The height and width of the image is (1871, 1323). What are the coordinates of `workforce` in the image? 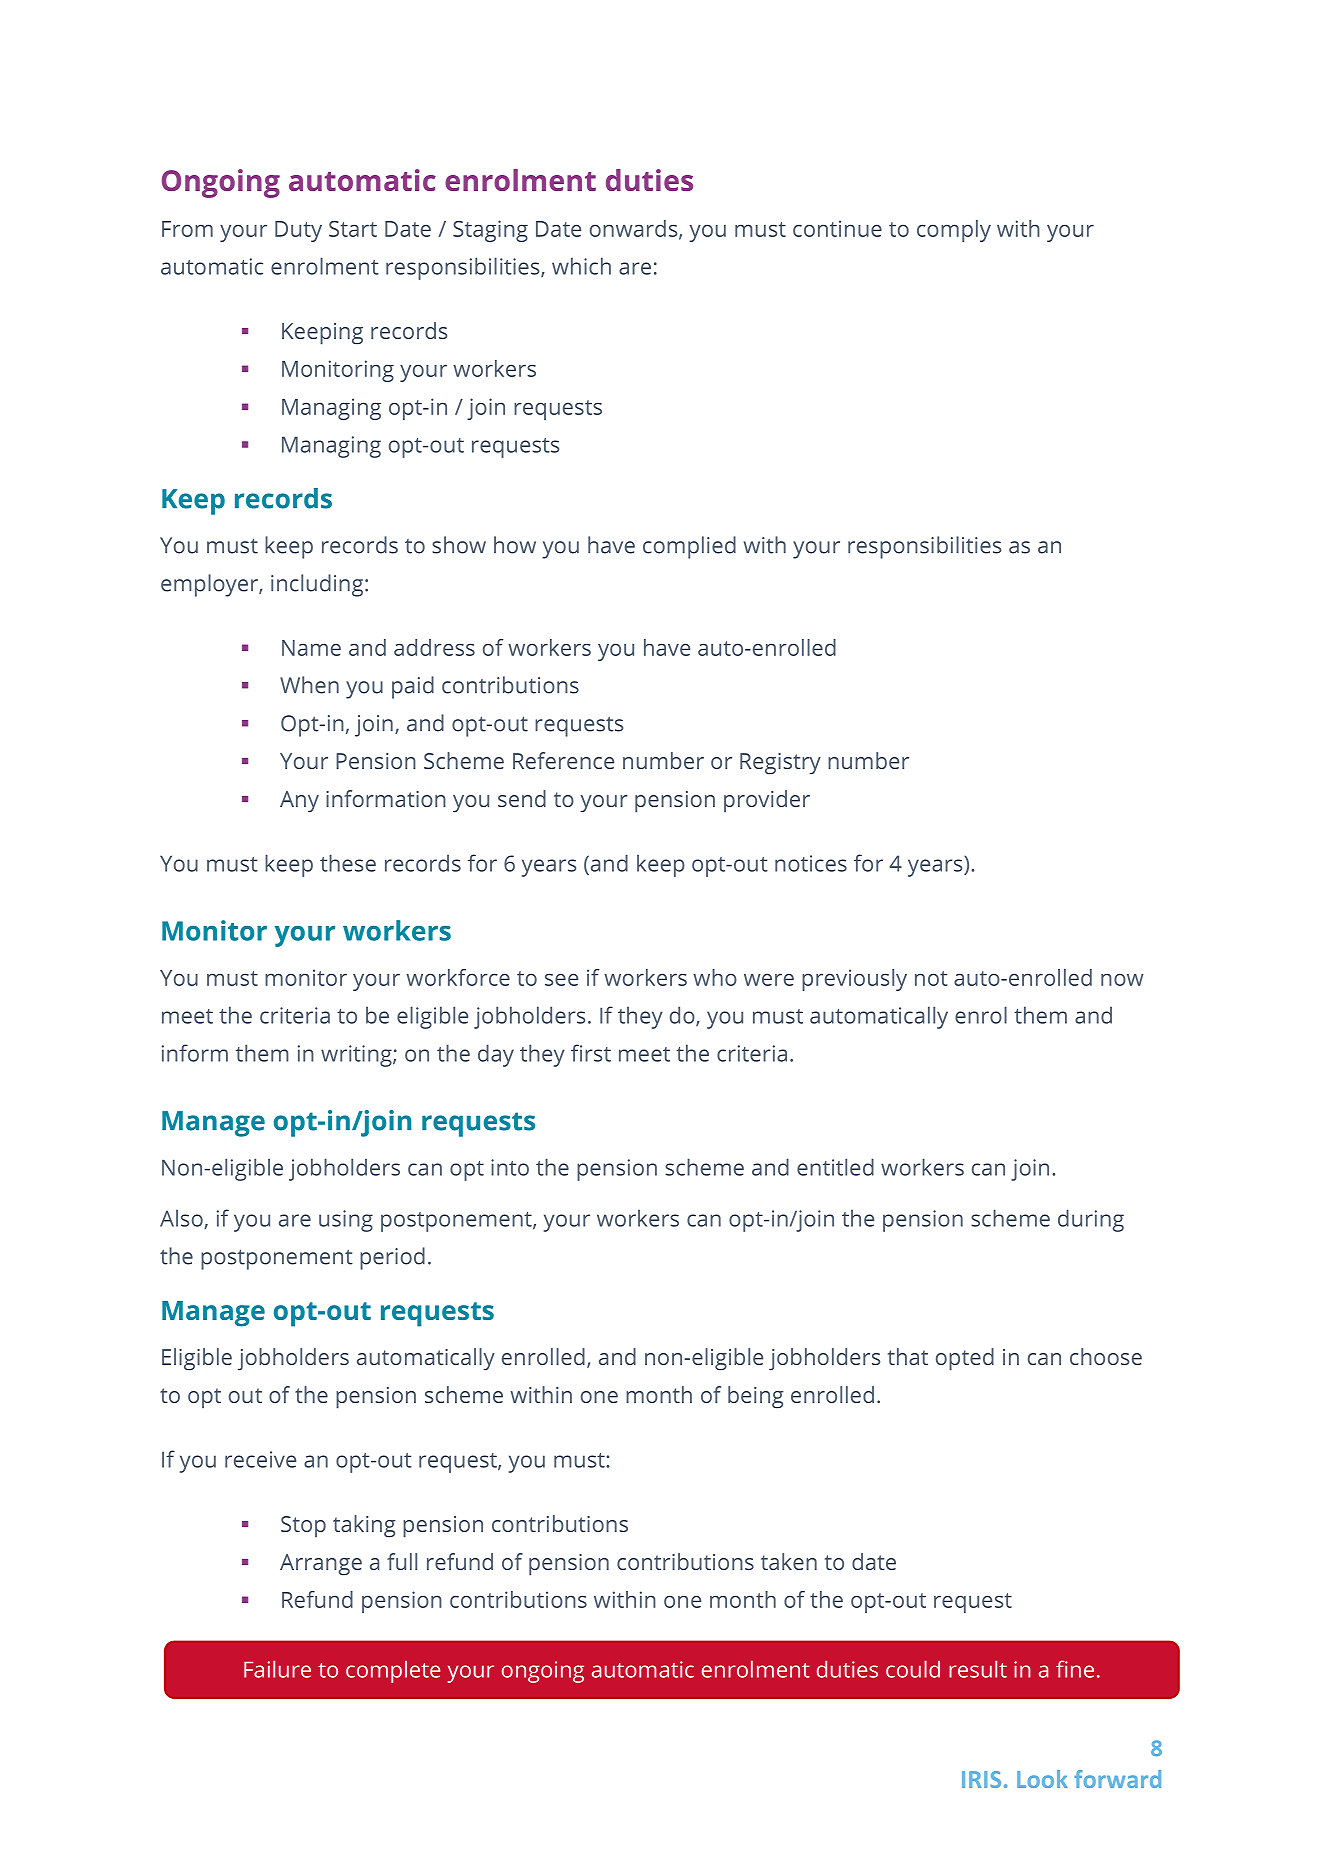 It's located at (458, 977).
